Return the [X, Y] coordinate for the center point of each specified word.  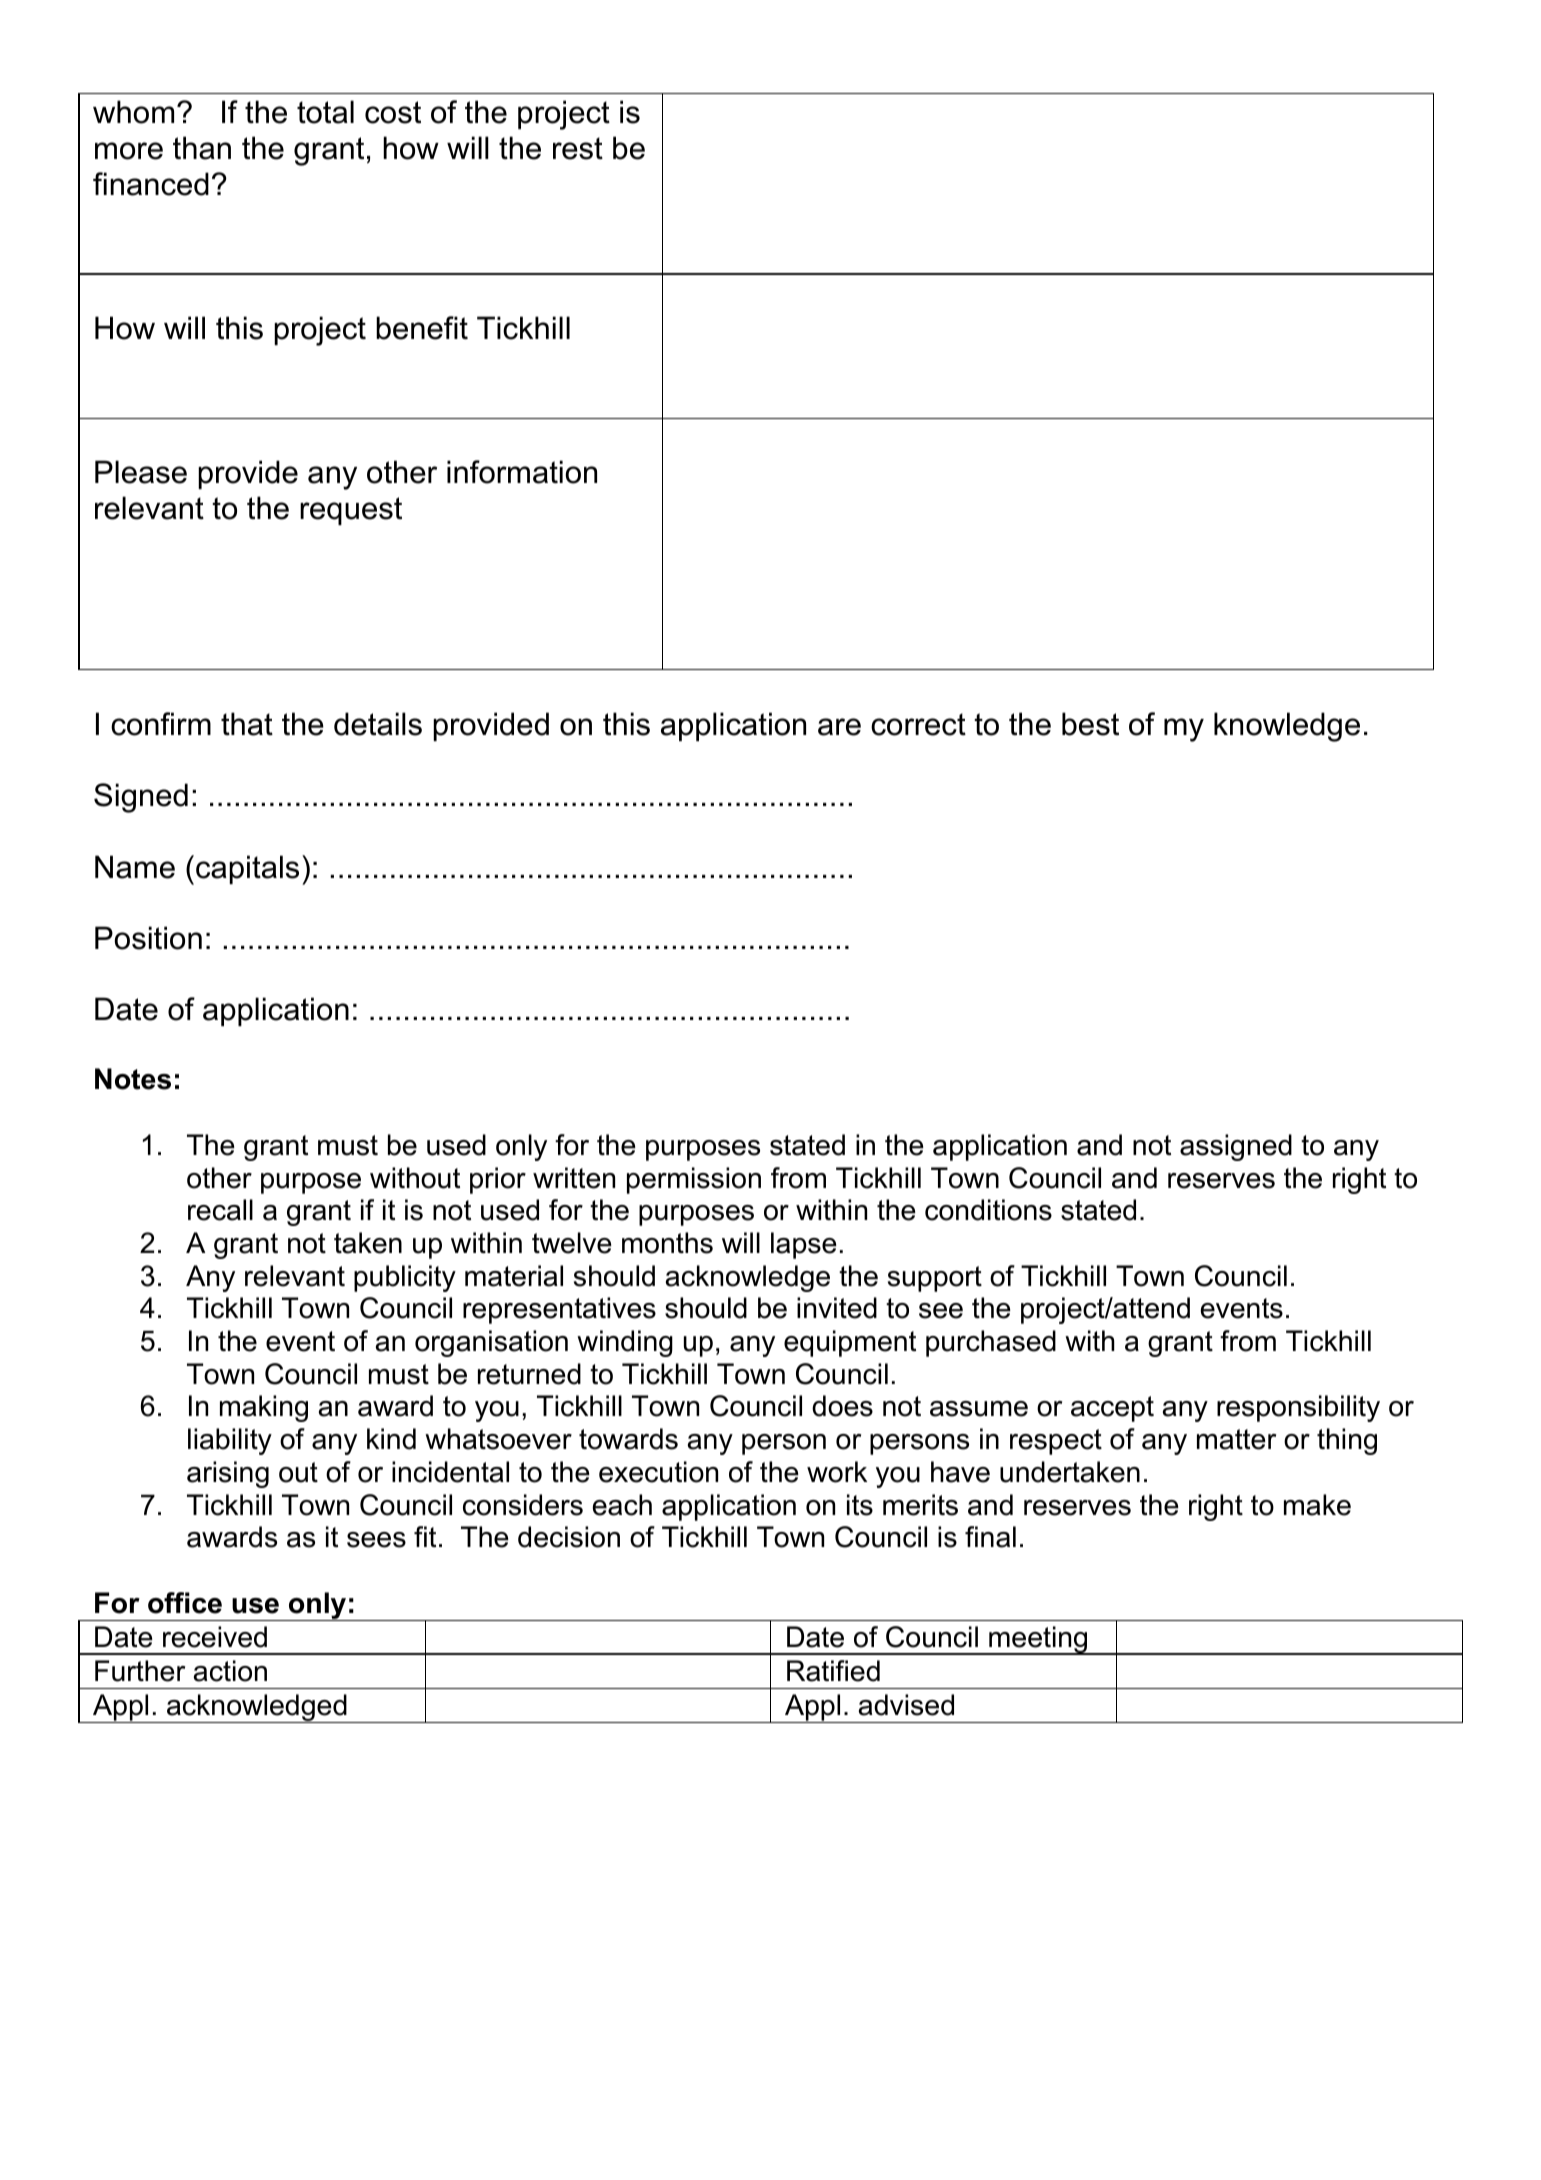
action [230, 1671]
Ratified [833, 1671]
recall [220, 1210]
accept [1112, 1409]
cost [393, 112]
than [202, 148]
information [522, 472]
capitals [247, 869]
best [1090, 724]
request [351, 511]
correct [918, 724]
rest [578, 148]
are [839, 727]
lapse [804, 1245]
